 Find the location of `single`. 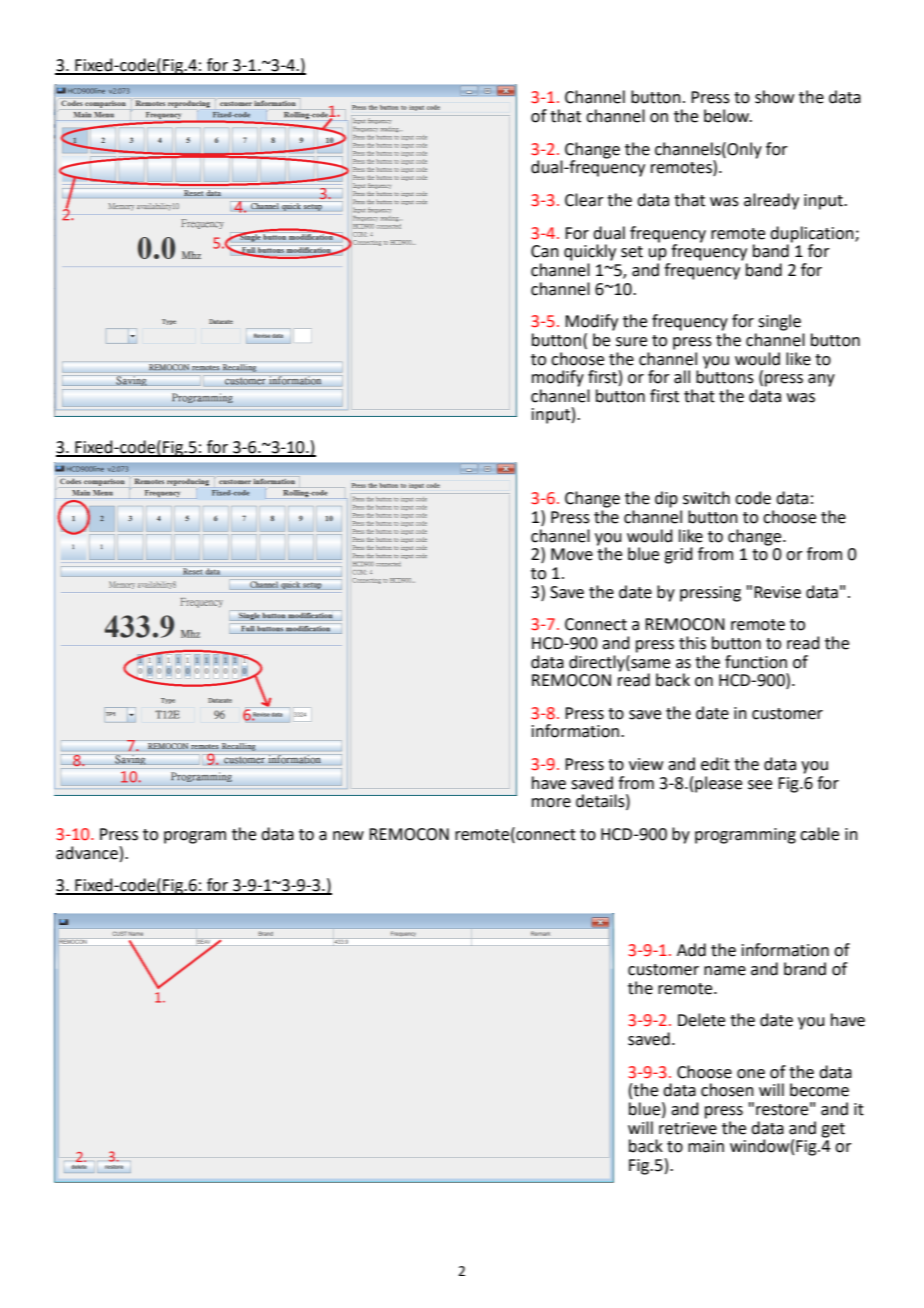

single is located at coordinates (779, 322).
